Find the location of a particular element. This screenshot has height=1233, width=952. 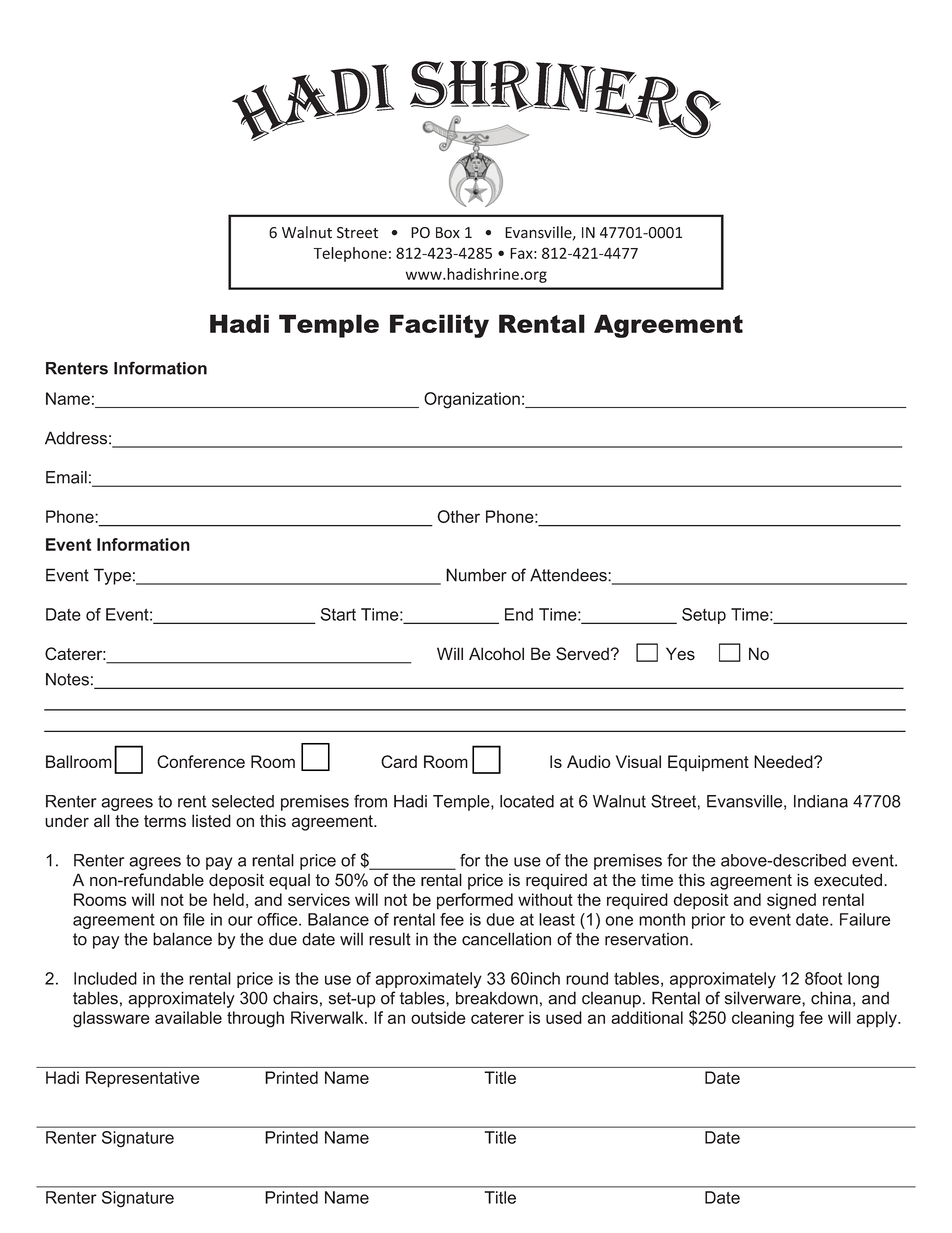

Number is located at coordinates (476, 575).
